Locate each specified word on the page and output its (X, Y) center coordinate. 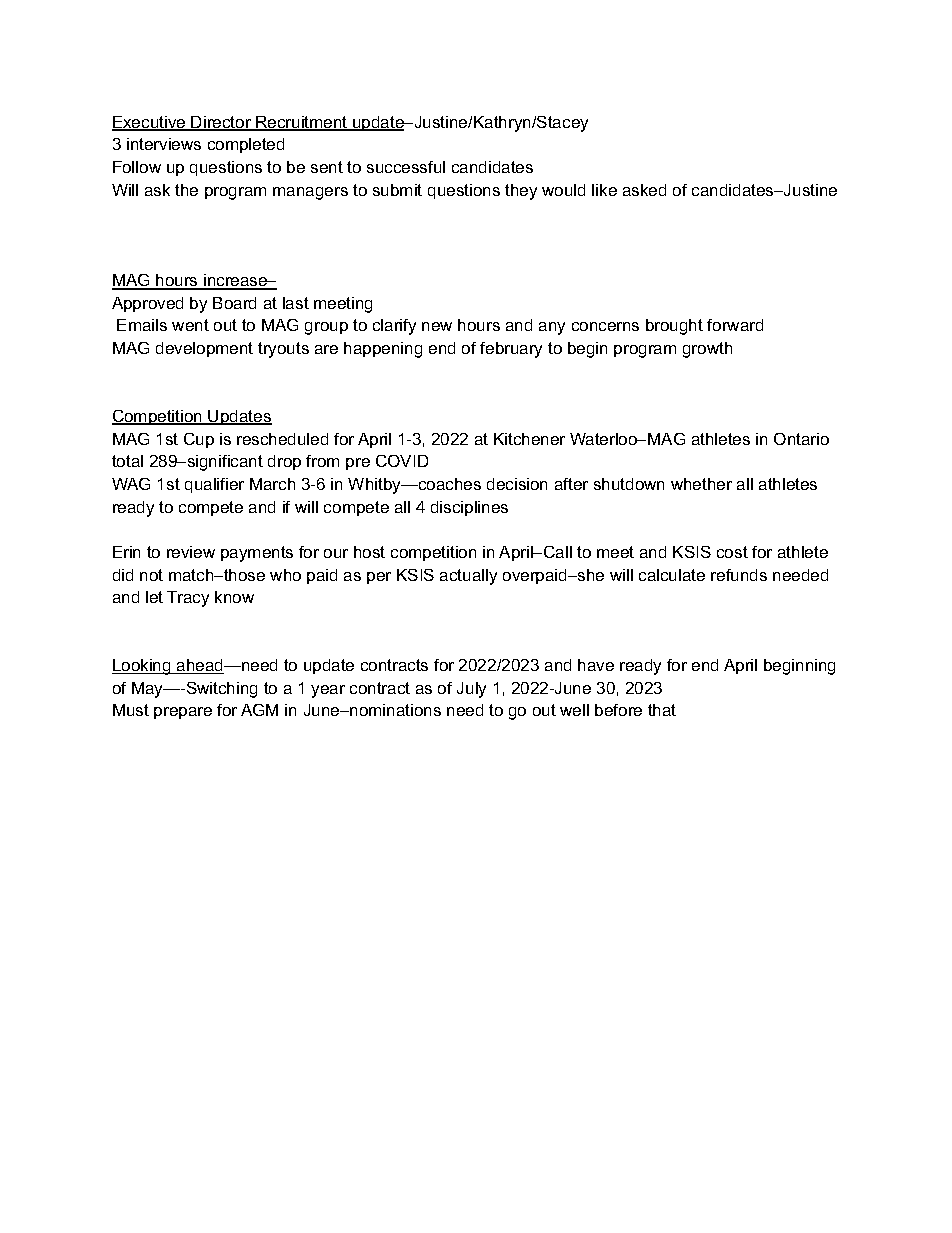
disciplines (469, 508)
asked (644, 190)
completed (246, 145)
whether (701, 484)
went (190, 325)
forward (735, 325)
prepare (183, 713)
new (437, 326)
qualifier (214, 485)
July (471, 690)
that (662, 710)
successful (406, 167)
